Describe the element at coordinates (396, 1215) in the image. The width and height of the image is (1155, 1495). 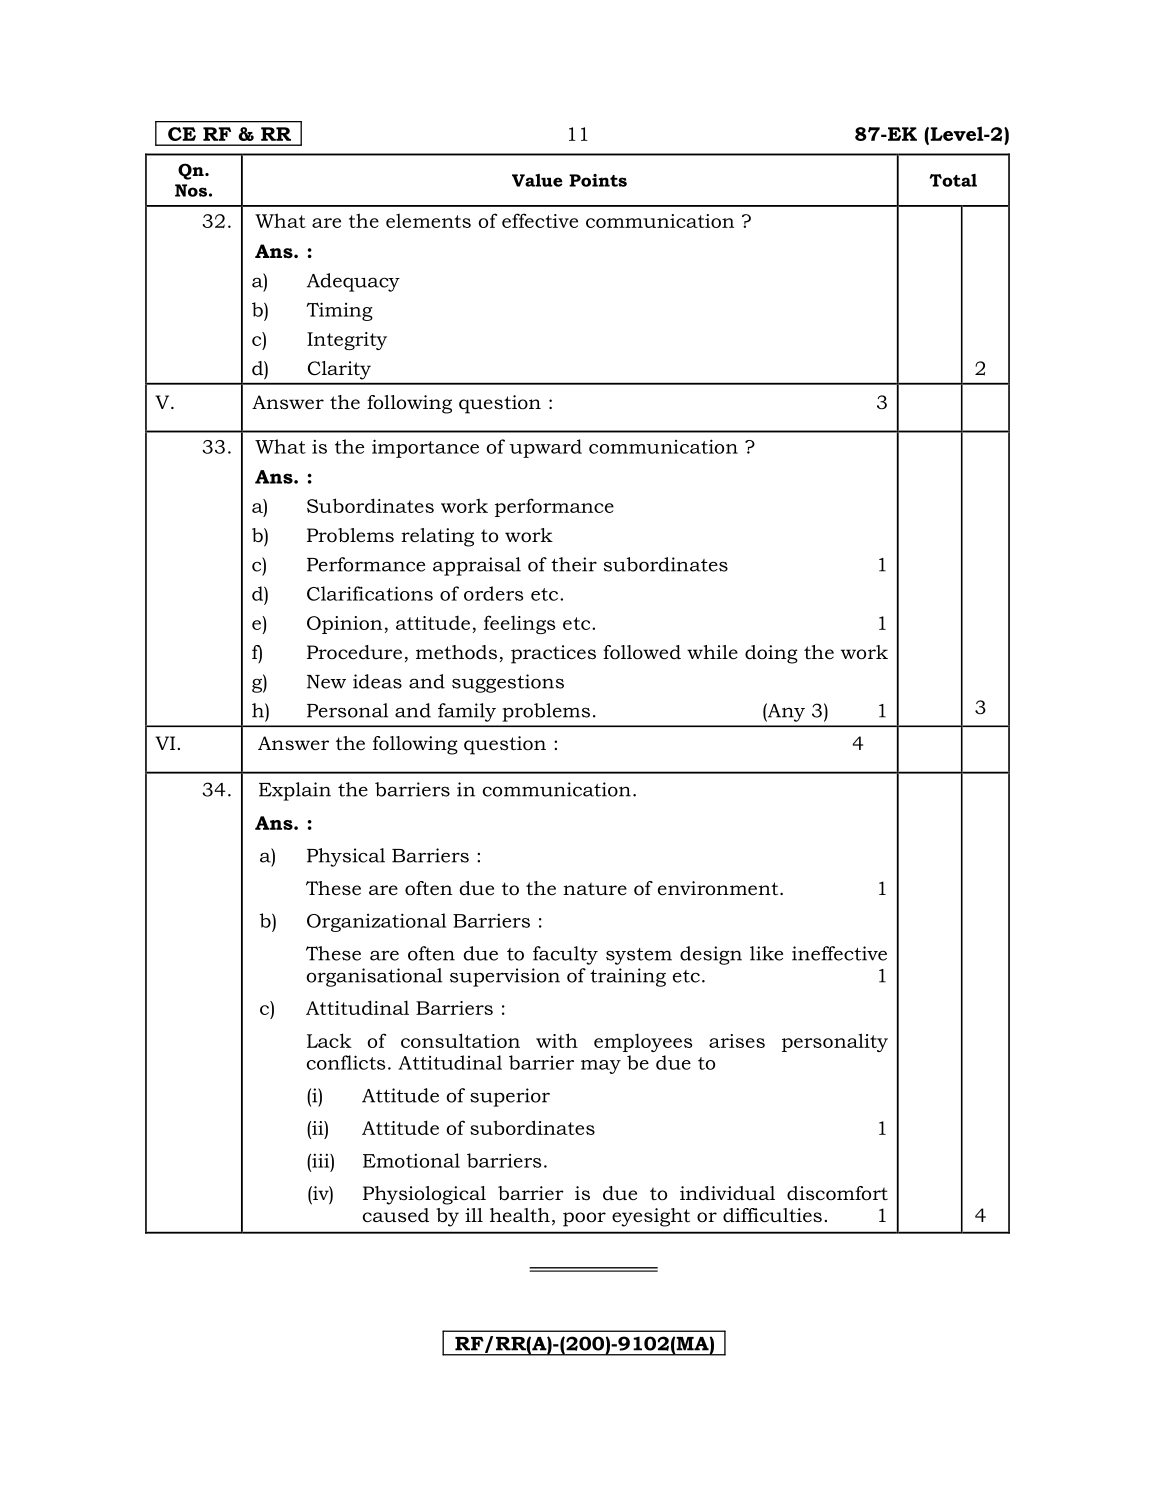
I see `caused` at that location.
